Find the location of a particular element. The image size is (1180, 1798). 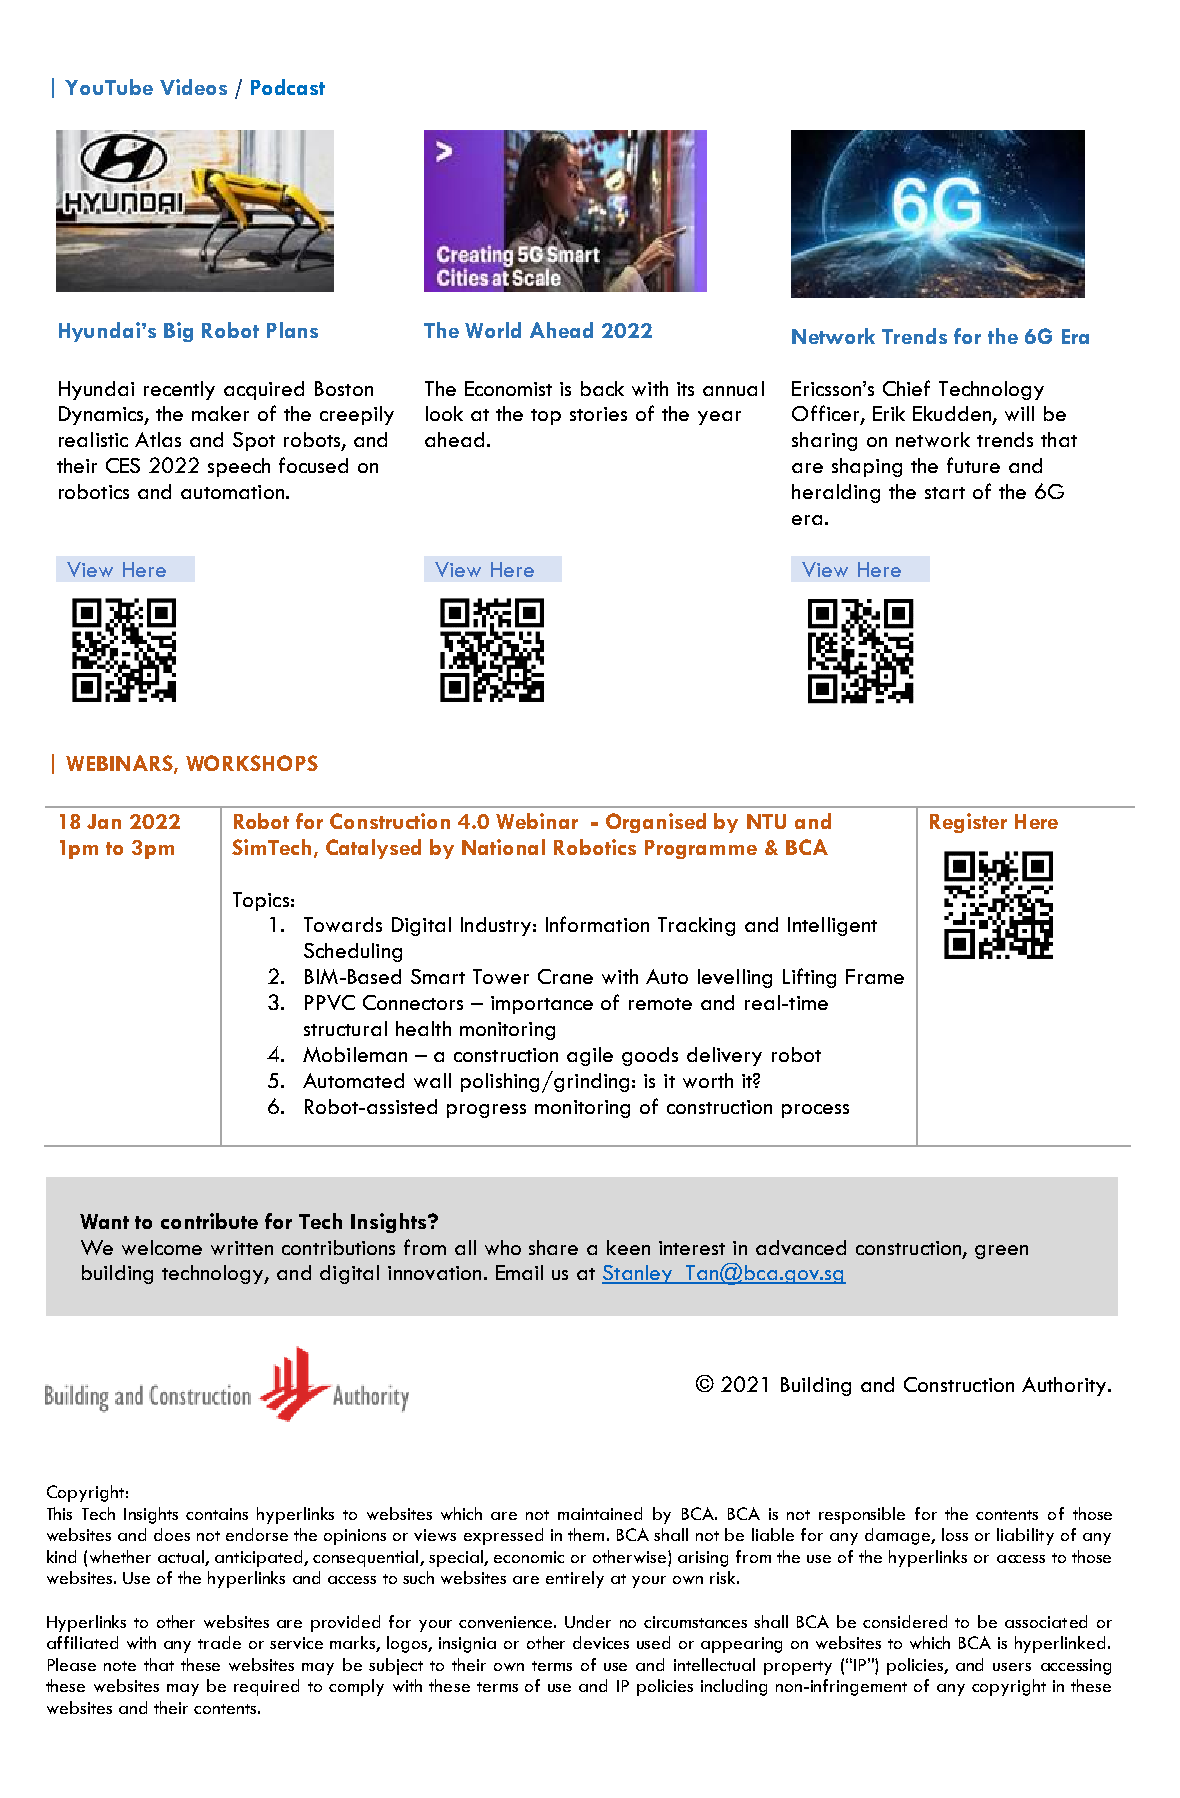

stories is located at coordinates (598, 414).
